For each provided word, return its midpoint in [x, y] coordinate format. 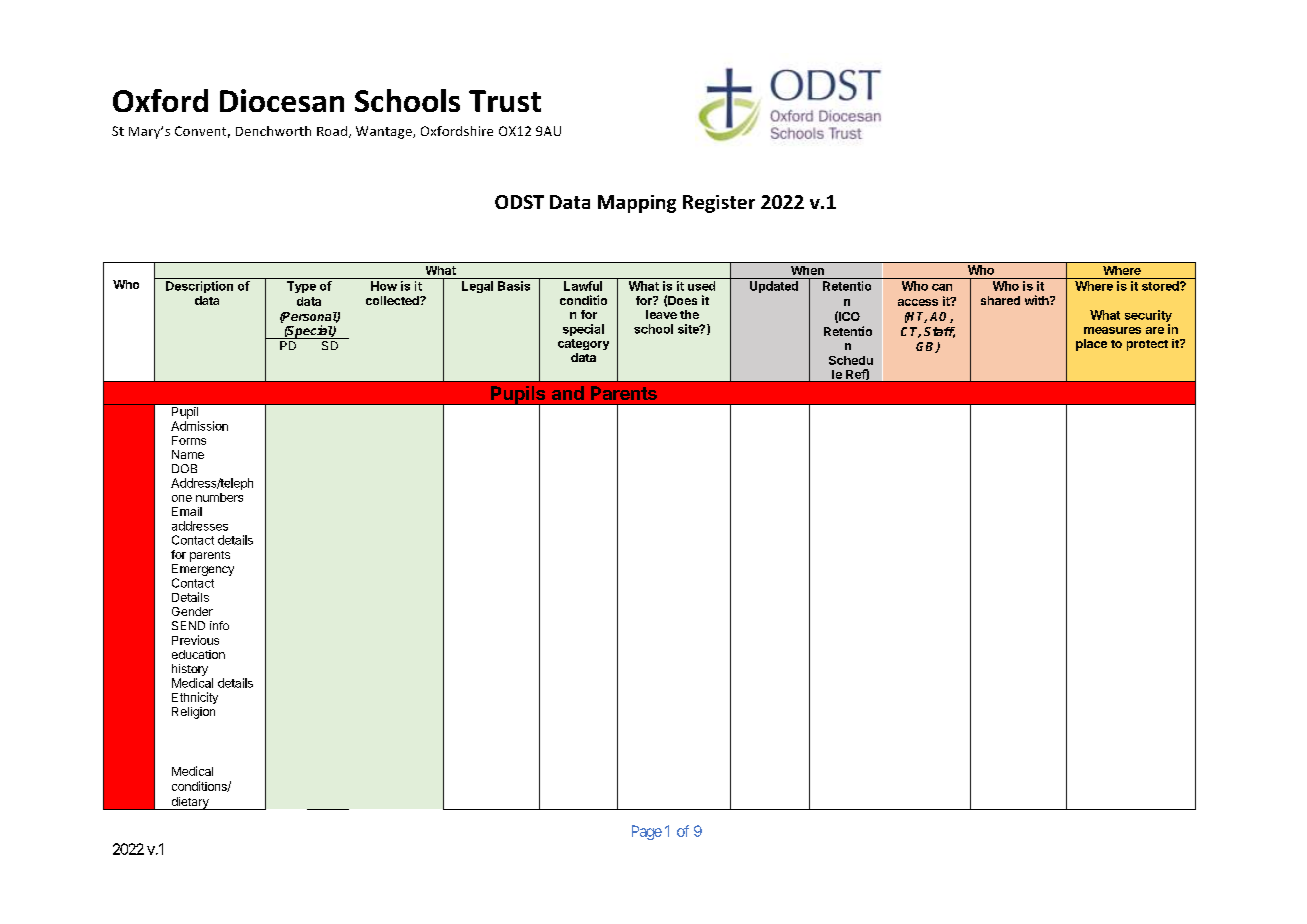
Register [719, 204]
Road [332, 131]
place [1091, 345]
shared [1000, 300]
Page [647, 832]
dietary [190, 803]
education [198, 654]
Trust [505, 101]
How [384, 286]
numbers [219, 497]
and [568, 393]
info [219, 625]
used [701, 286]
